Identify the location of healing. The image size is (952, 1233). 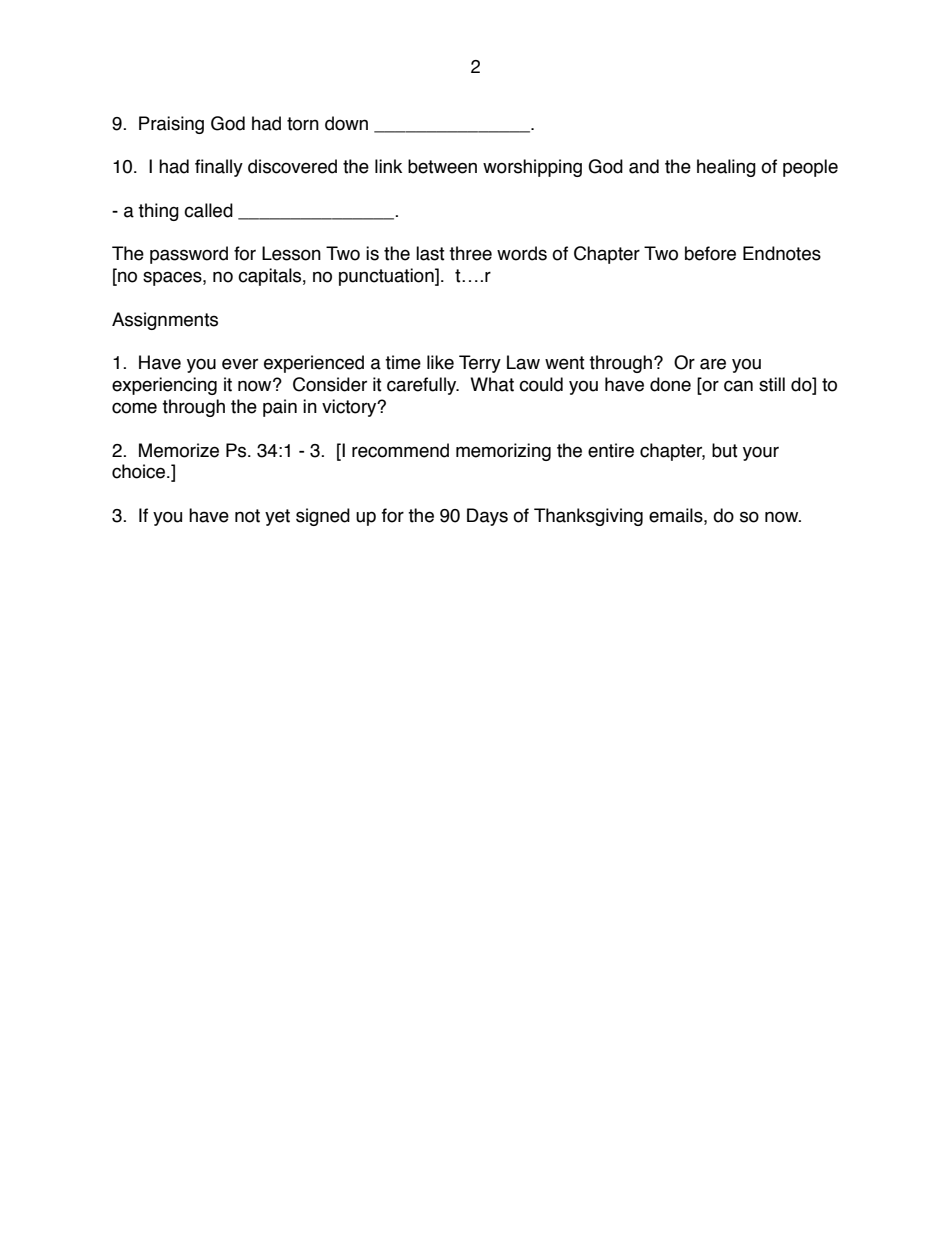
(726, 168).
